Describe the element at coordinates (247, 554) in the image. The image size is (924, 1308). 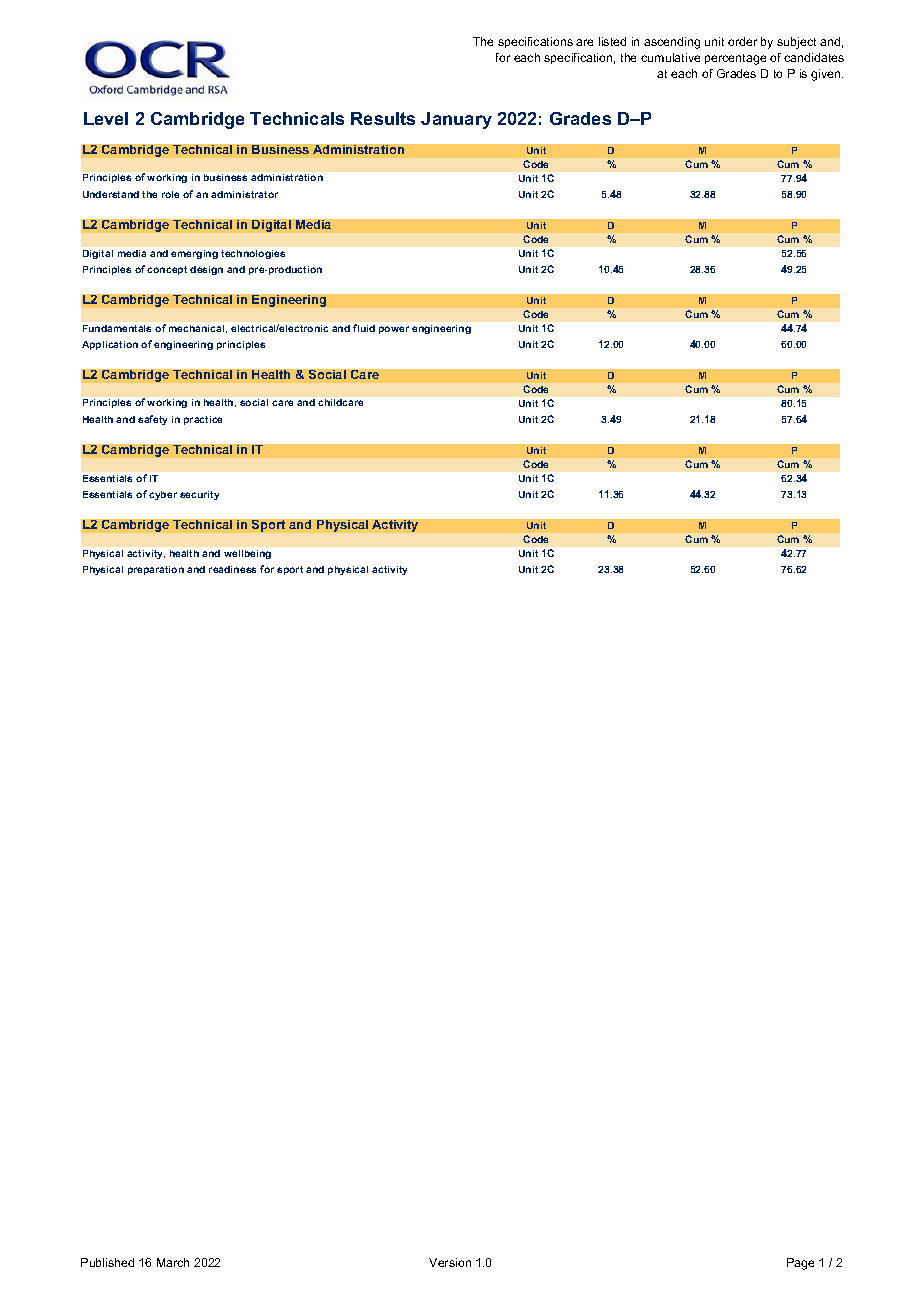
I see `wellbeing` at that location.
